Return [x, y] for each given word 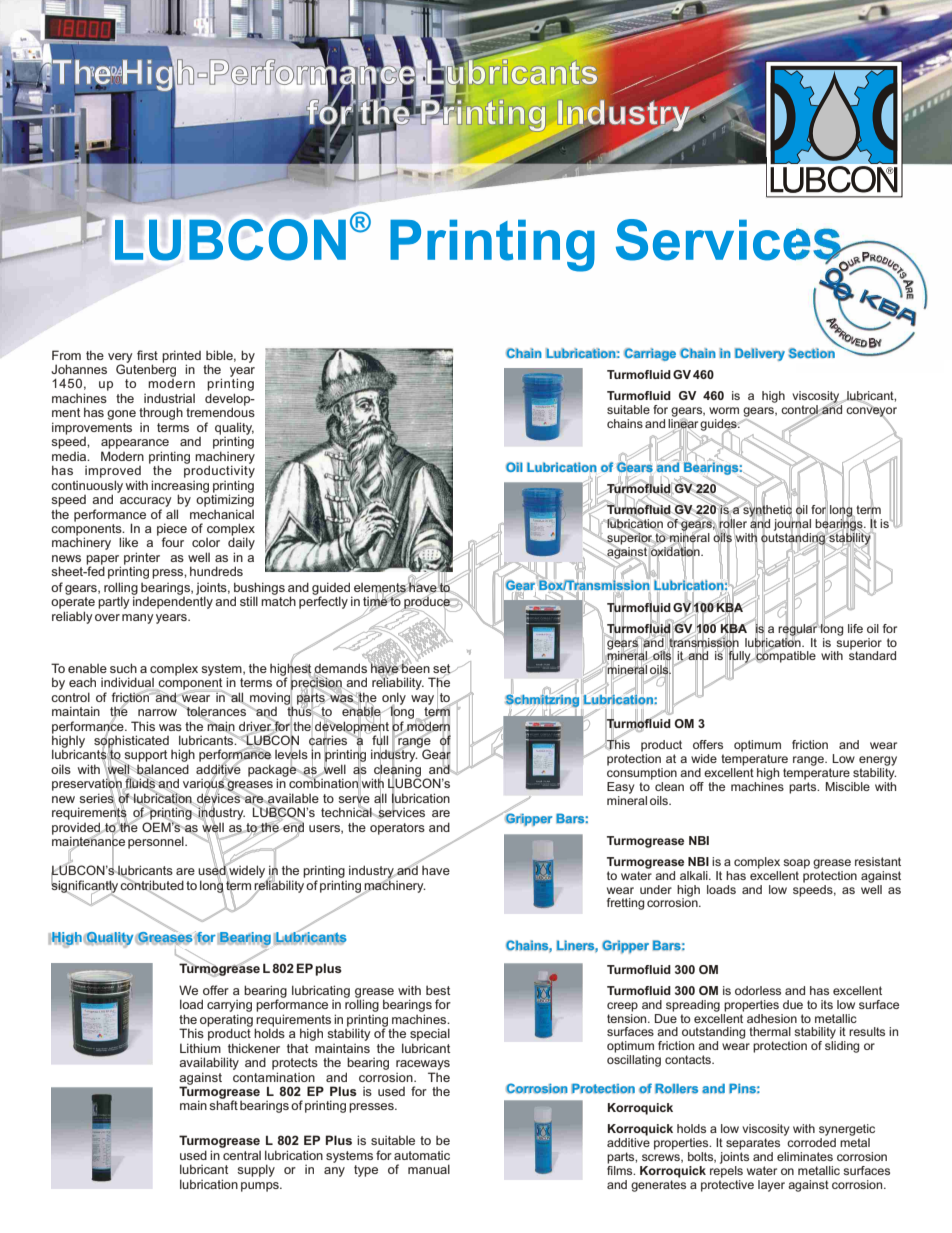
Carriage [650, 354]
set [443, 669]
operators [397, 829]
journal [792, 524]
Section [811, 353]
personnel [157, 842]
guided [332, 589]
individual [127, 683]
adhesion [772, 1018]
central [242, 1155]
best [438, 990]
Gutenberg [146, 369]
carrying [229, 1006]
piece [172, 530]
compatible [785, 656]
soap [796, 864]
